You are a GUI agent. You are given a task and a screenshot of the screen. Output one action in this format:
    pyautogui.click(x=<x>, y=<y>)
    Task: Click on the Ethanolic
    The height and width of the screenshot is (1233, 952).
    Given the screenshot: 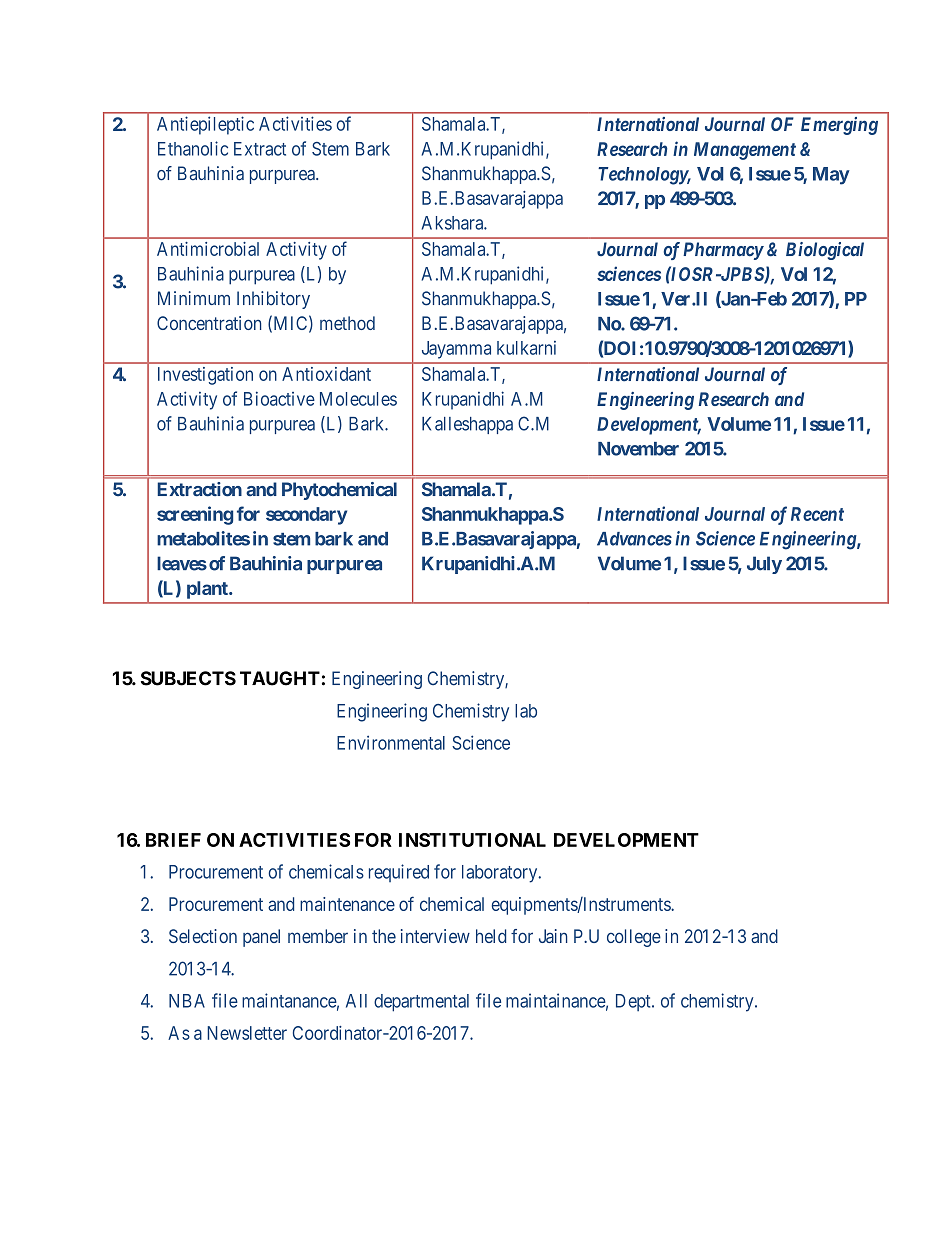 What is the action you would take?
    pyautogui.click(x=193, y=148)
